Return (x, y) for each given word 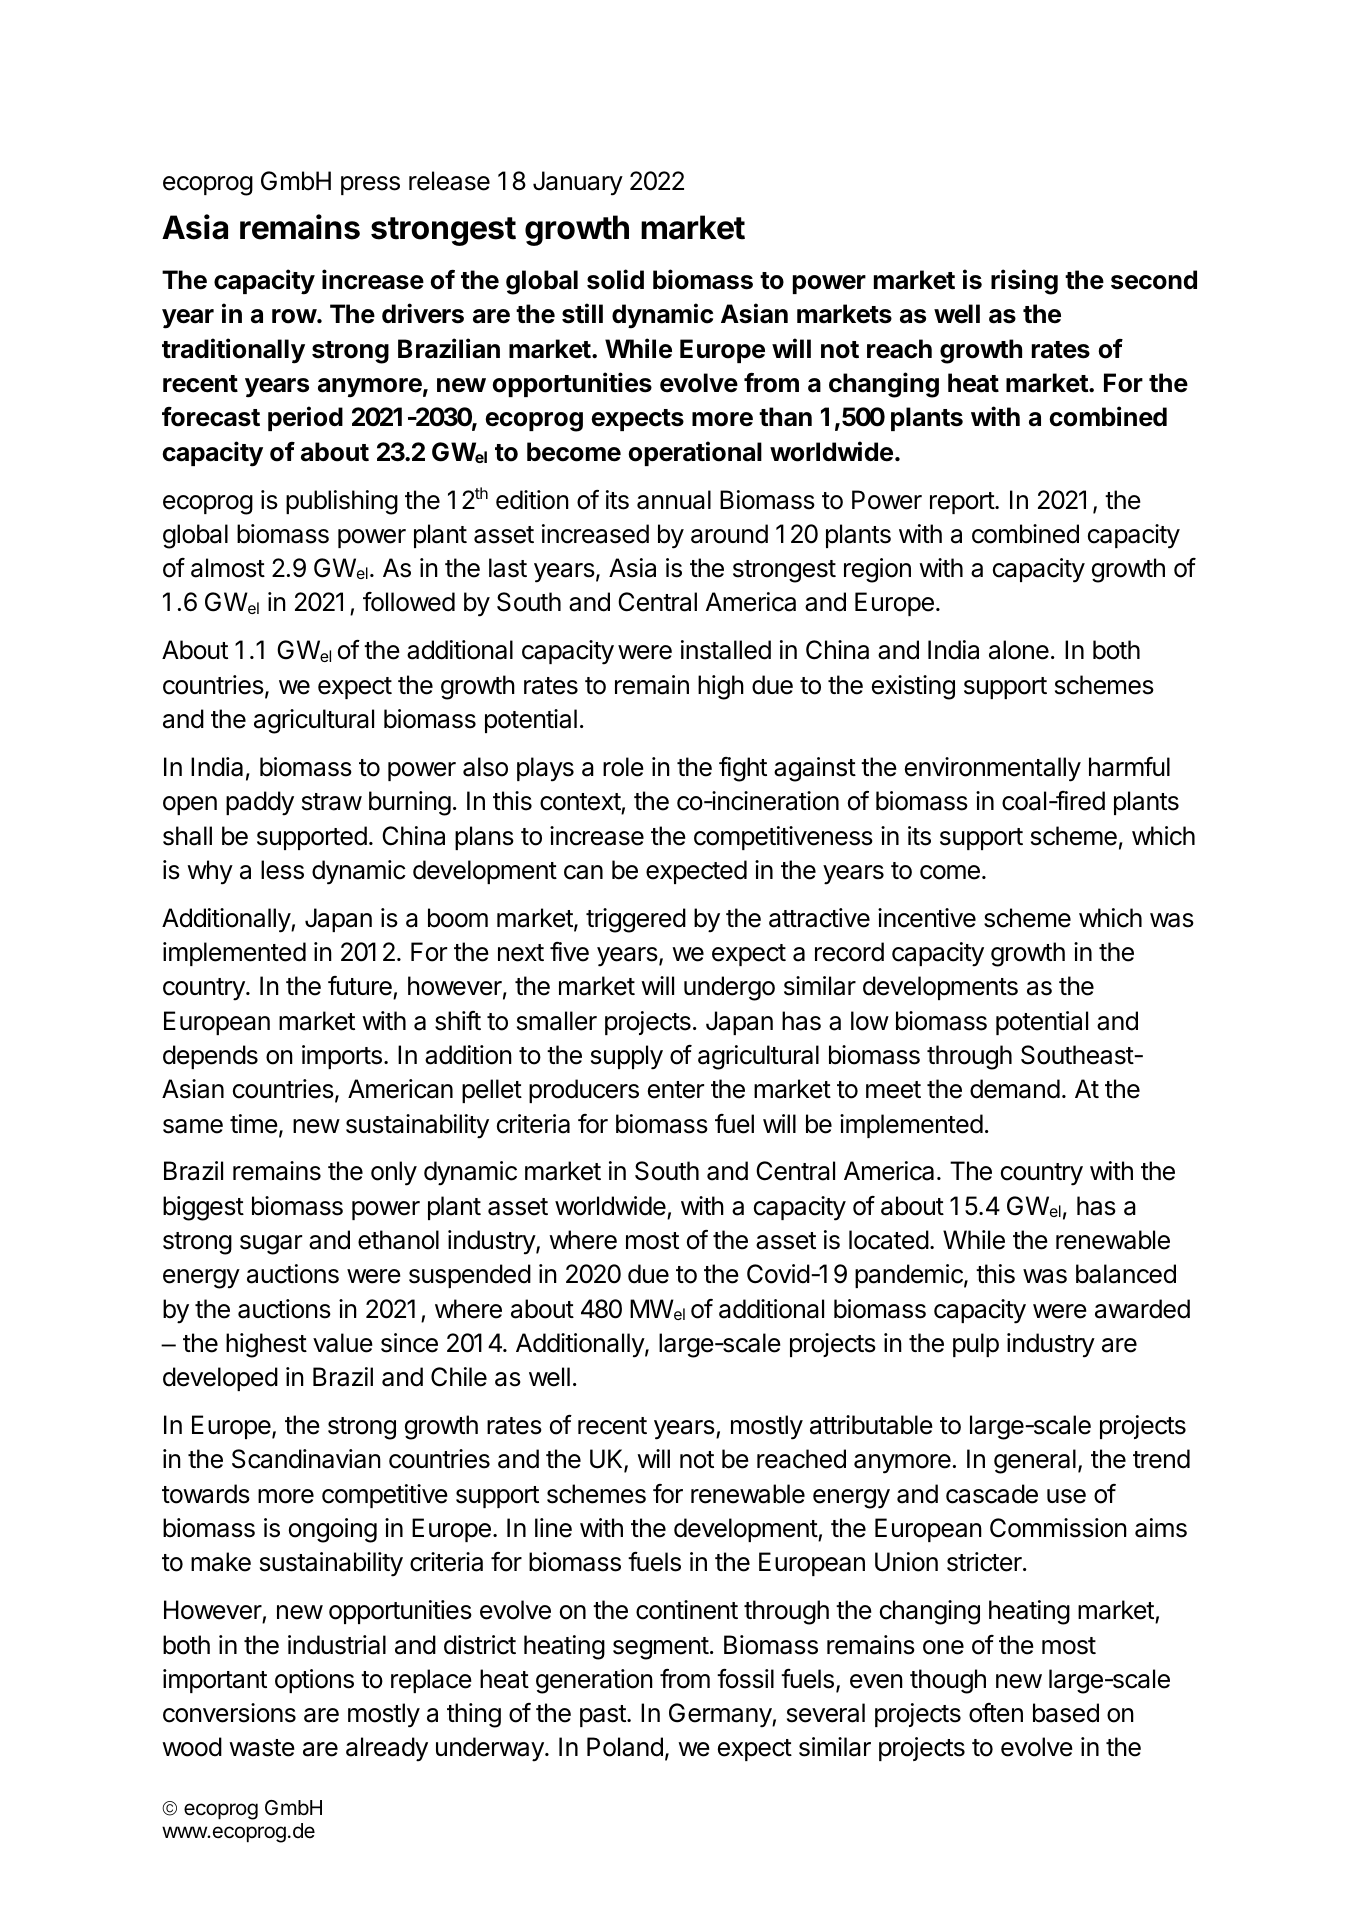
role (623, 767)
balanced (1126, 1274)
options (314, 1681)
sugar (271, 1245)
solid (615, 279)
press (370, 185)
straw (332, 802)
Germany (721, 1715)
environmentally (993, 769)
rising (1024, 282)
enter (676, 1090)
